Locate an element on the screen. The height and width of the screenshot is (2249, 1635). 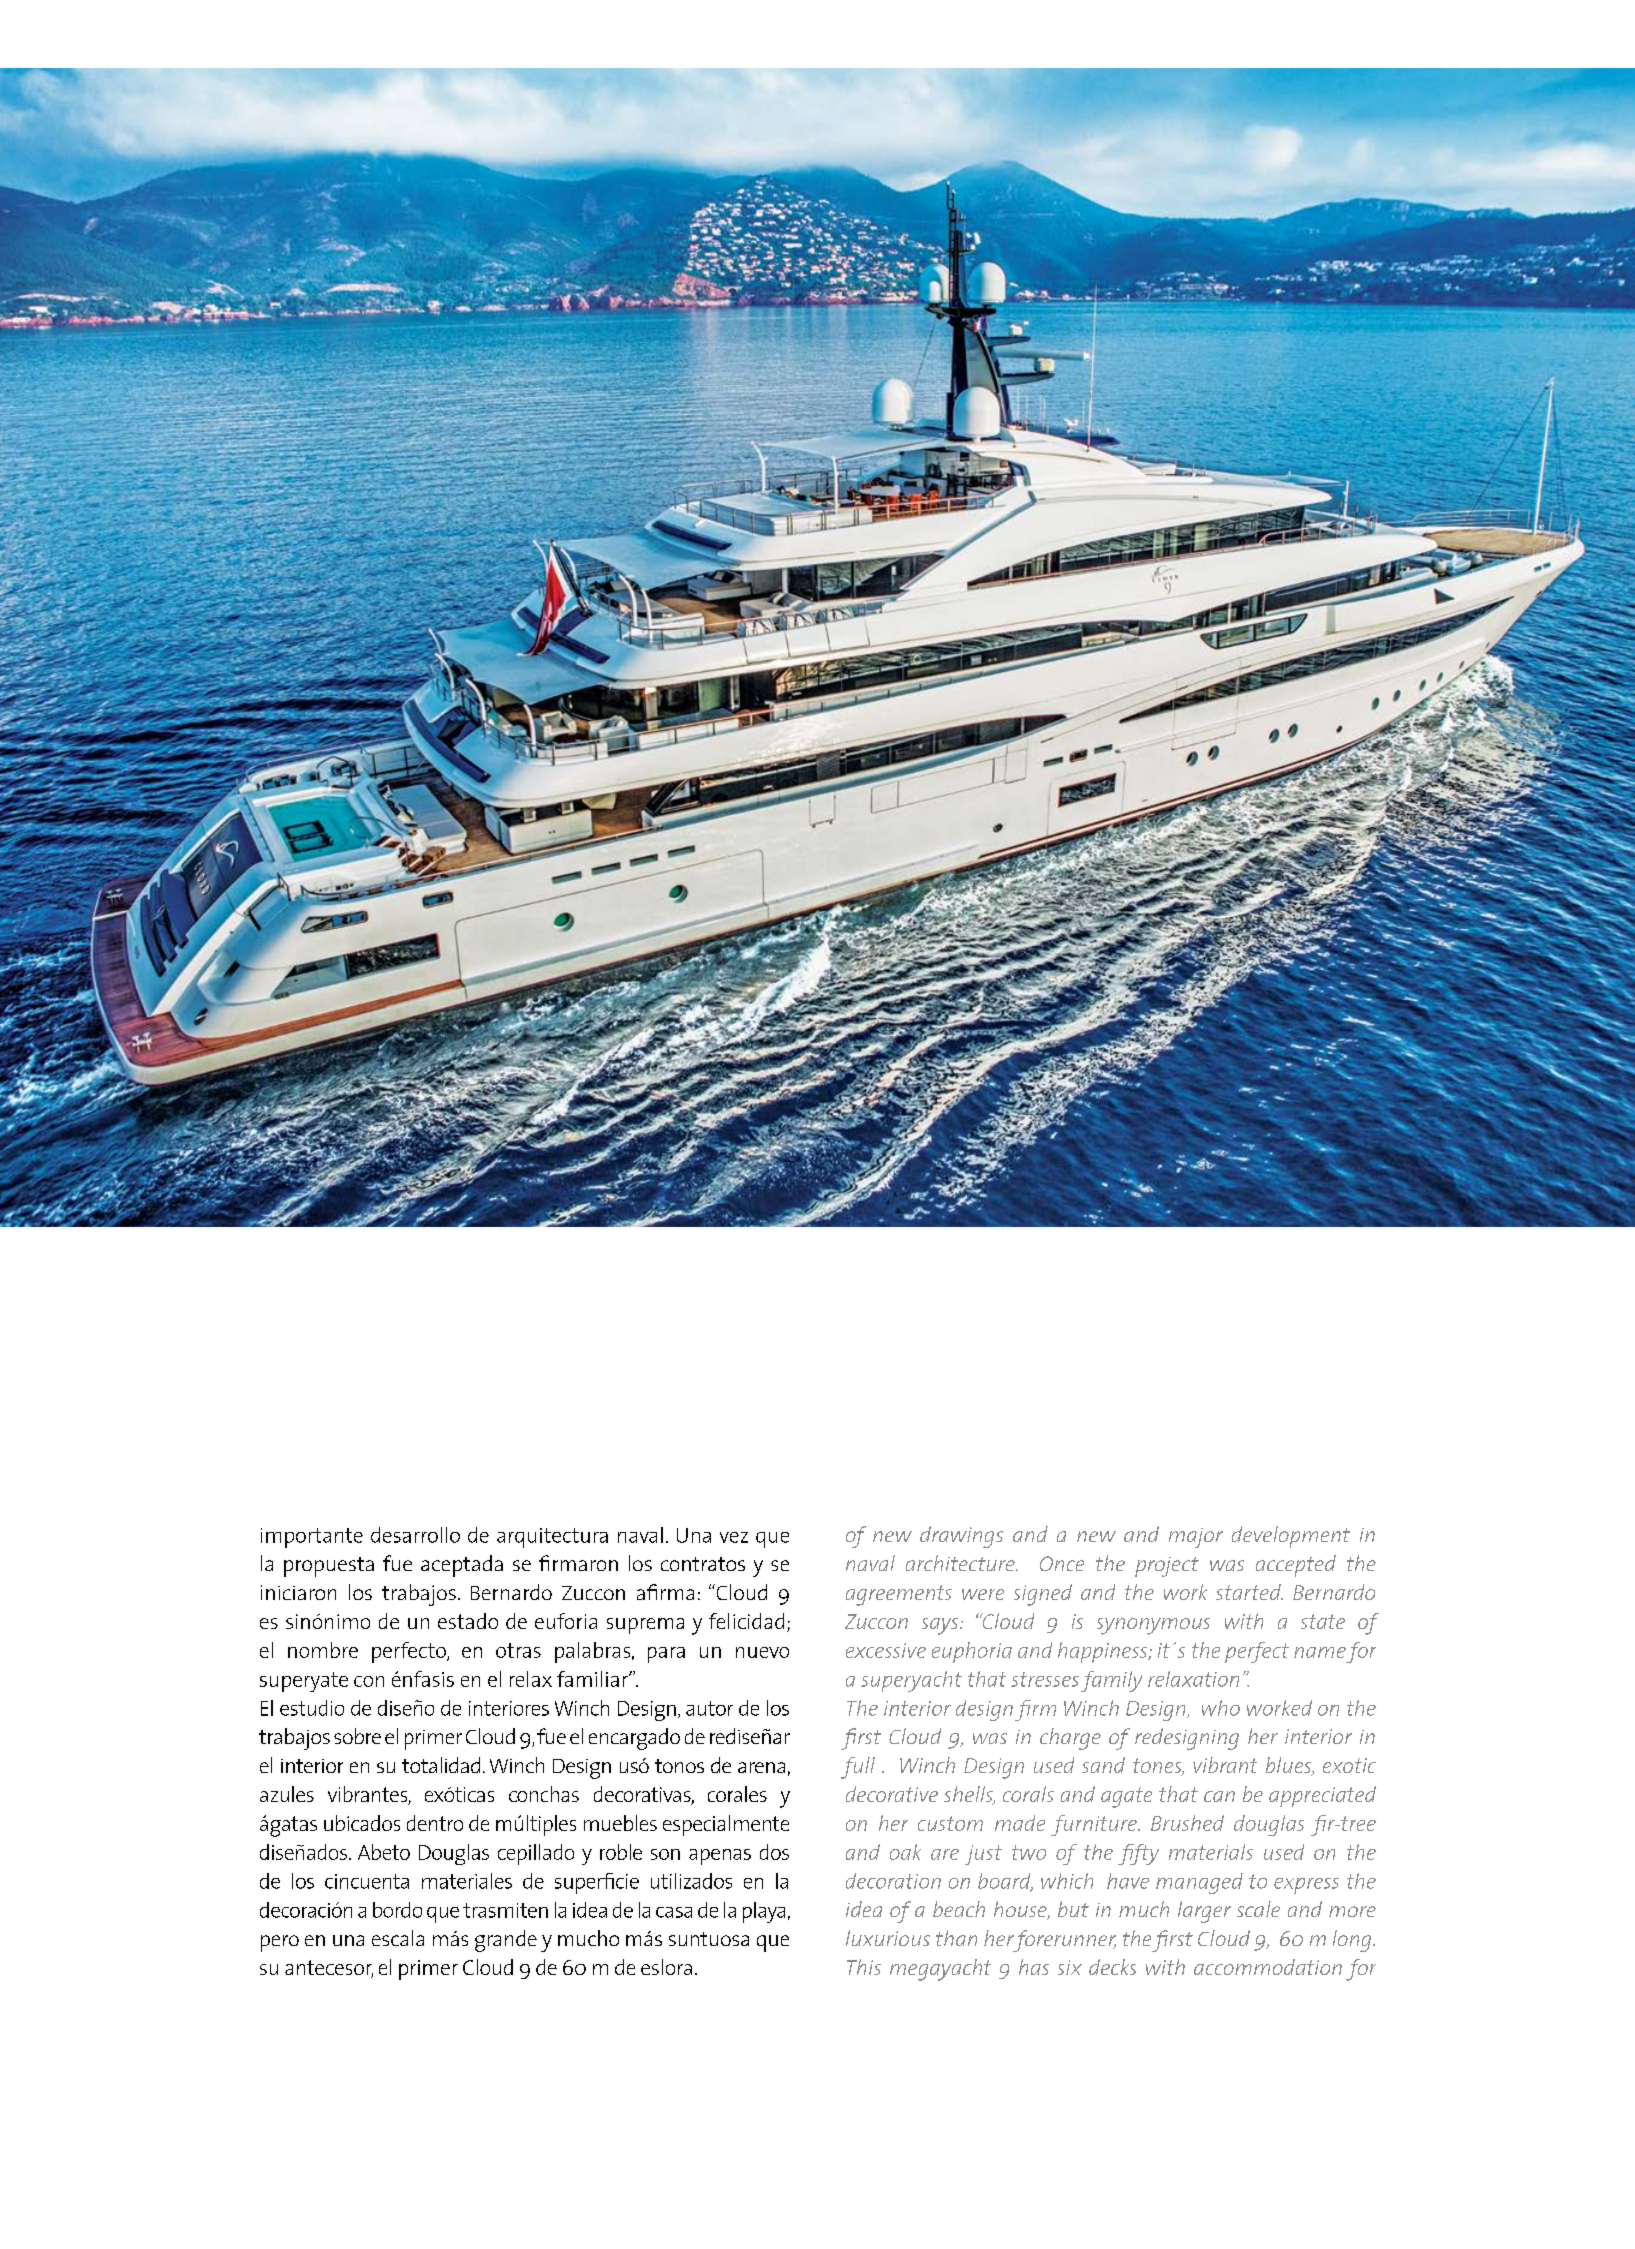
blues is located at coordinates (1290, 1766).
